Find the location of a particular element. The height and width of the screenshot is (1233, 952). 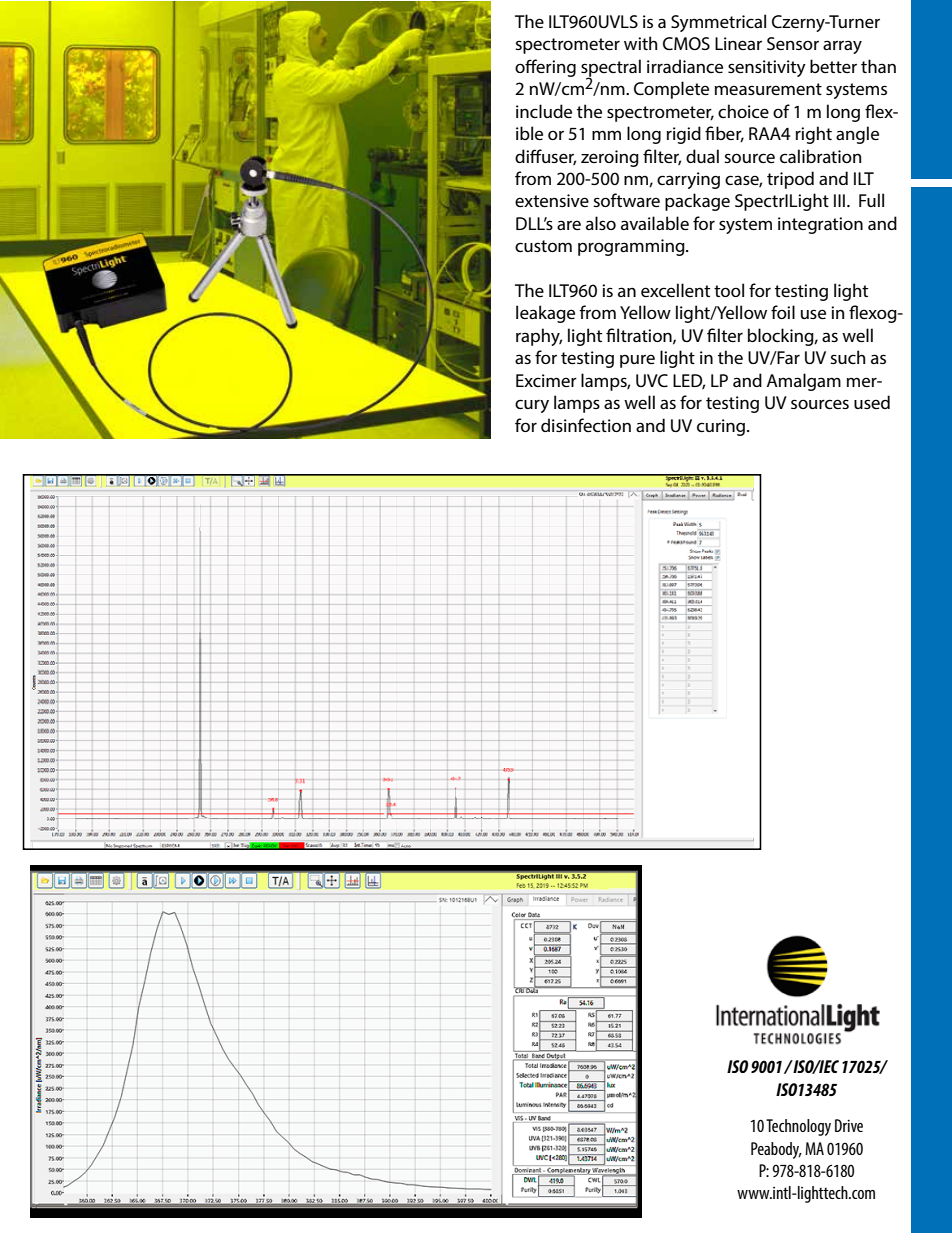

array is located at coordinates (842, 47).
